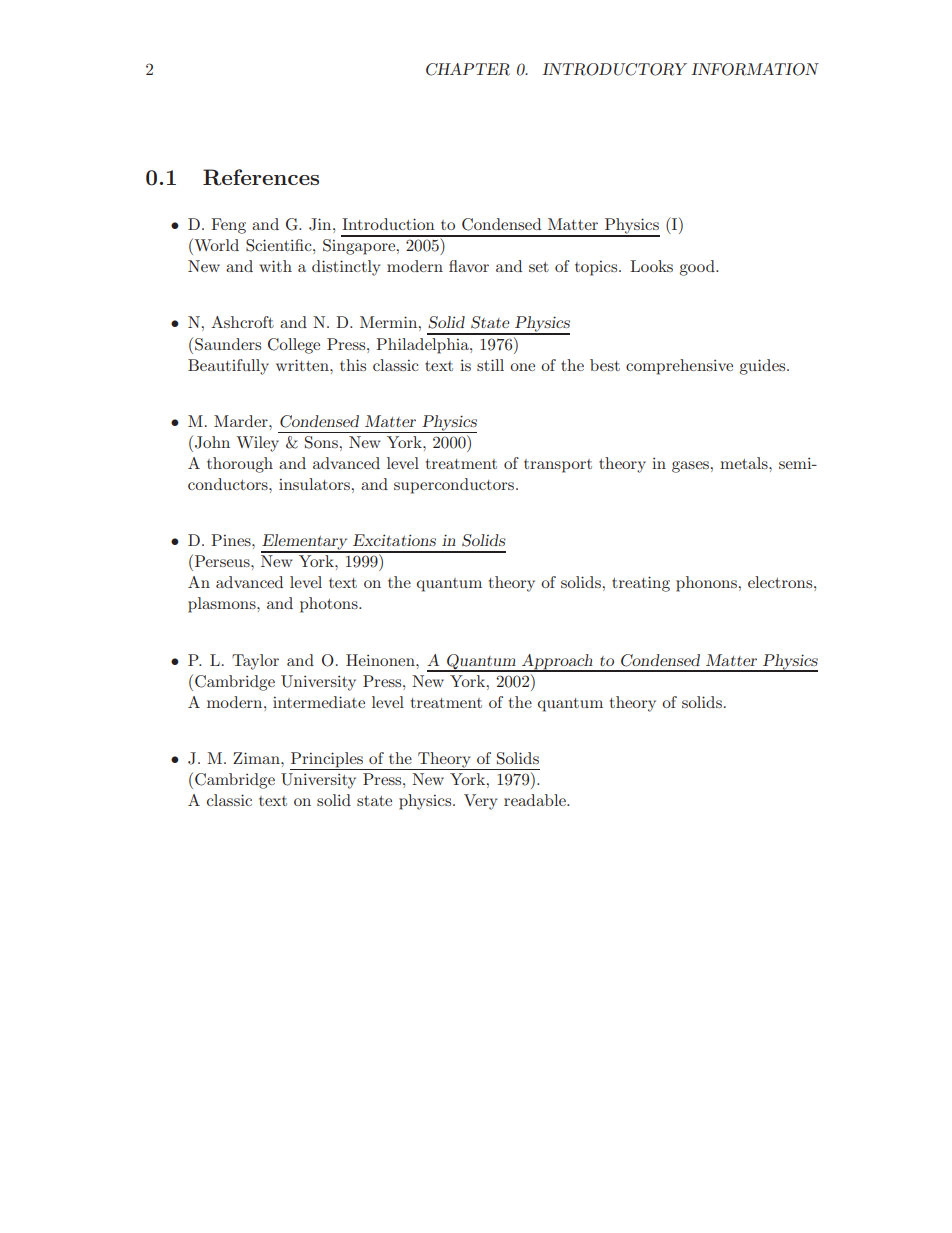 This image has height=1233, width=952. I want to click on Very, so click(480, 802).
